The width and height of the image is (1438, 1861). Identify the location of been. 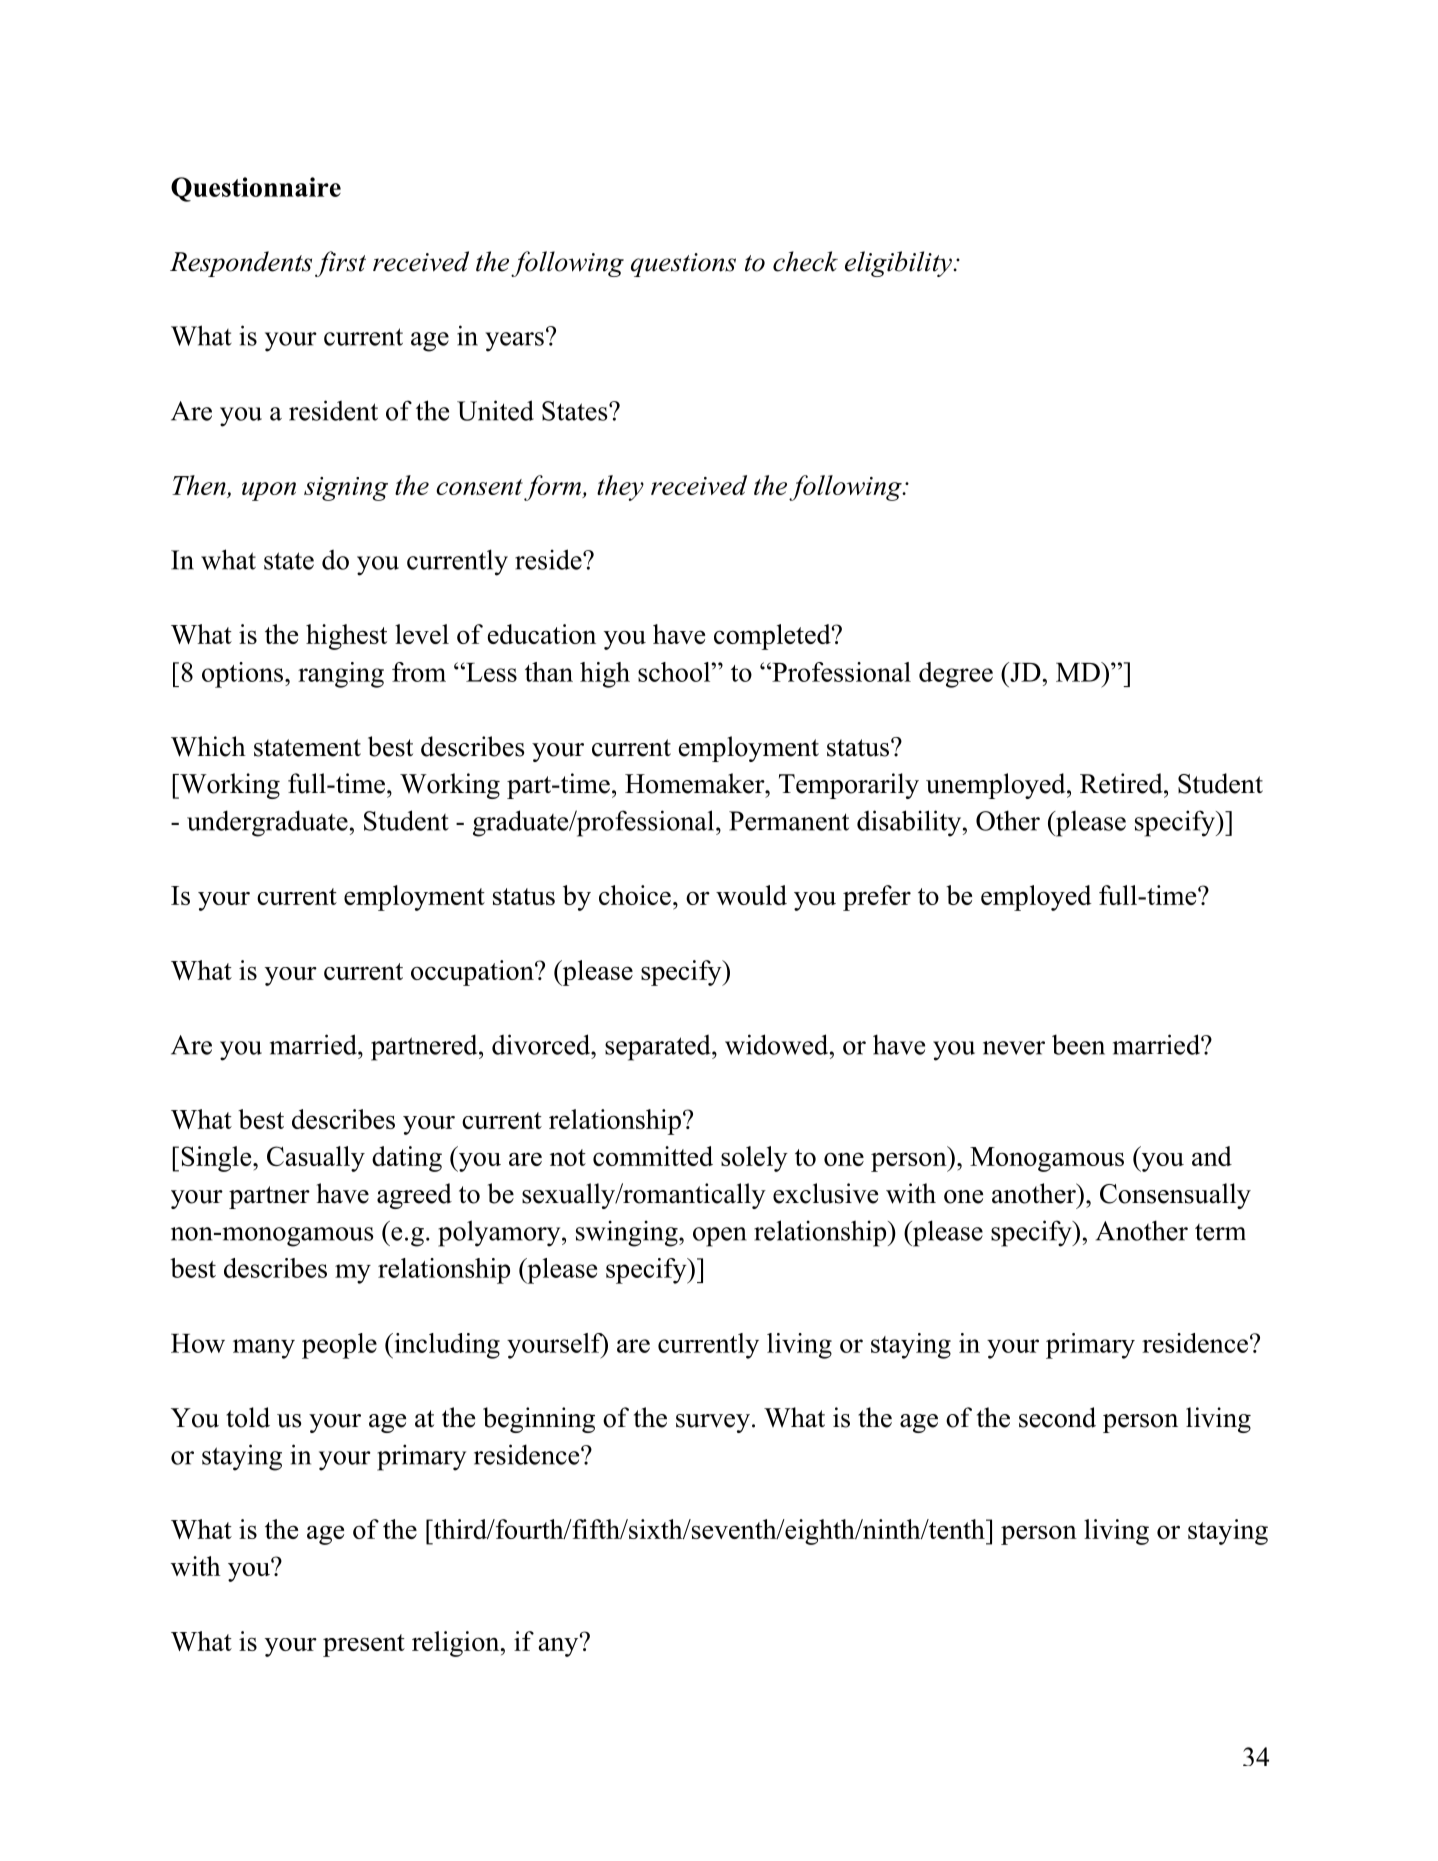
(1078, 1044).
